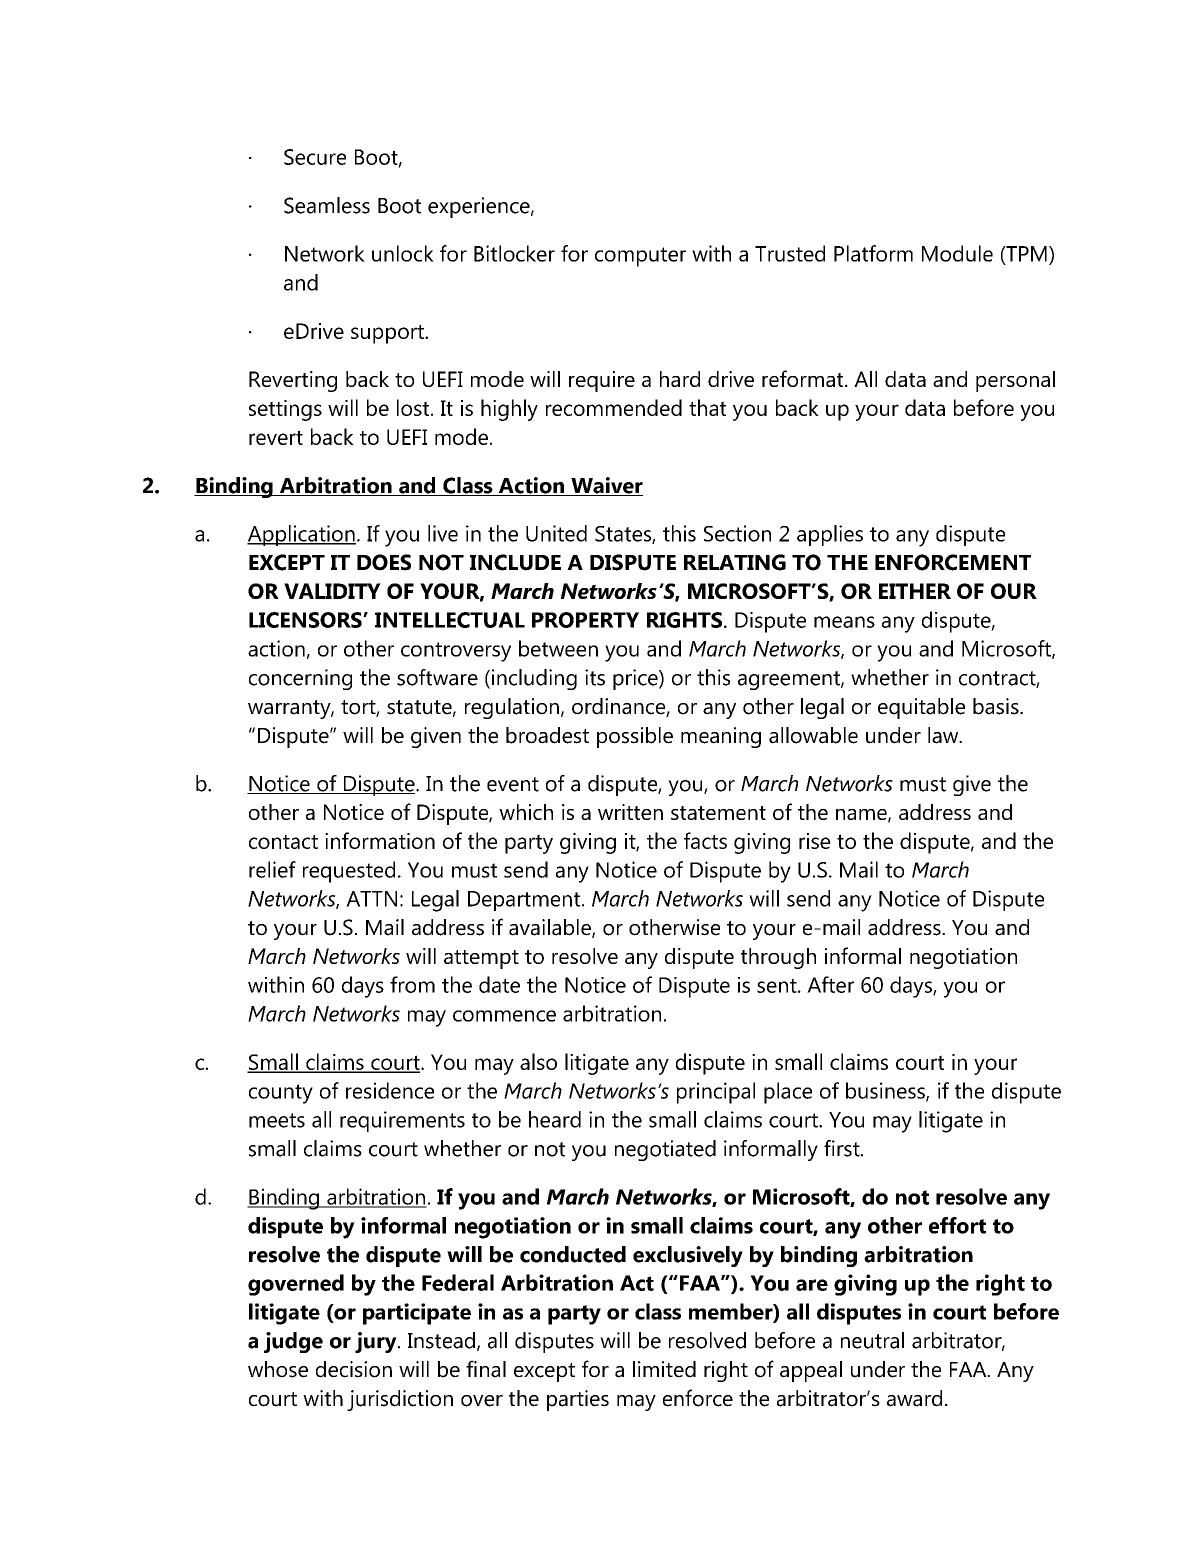  What do you see at coordinates (640, 257) in the image?
I see `computer` at bounding box center [640, 257].
